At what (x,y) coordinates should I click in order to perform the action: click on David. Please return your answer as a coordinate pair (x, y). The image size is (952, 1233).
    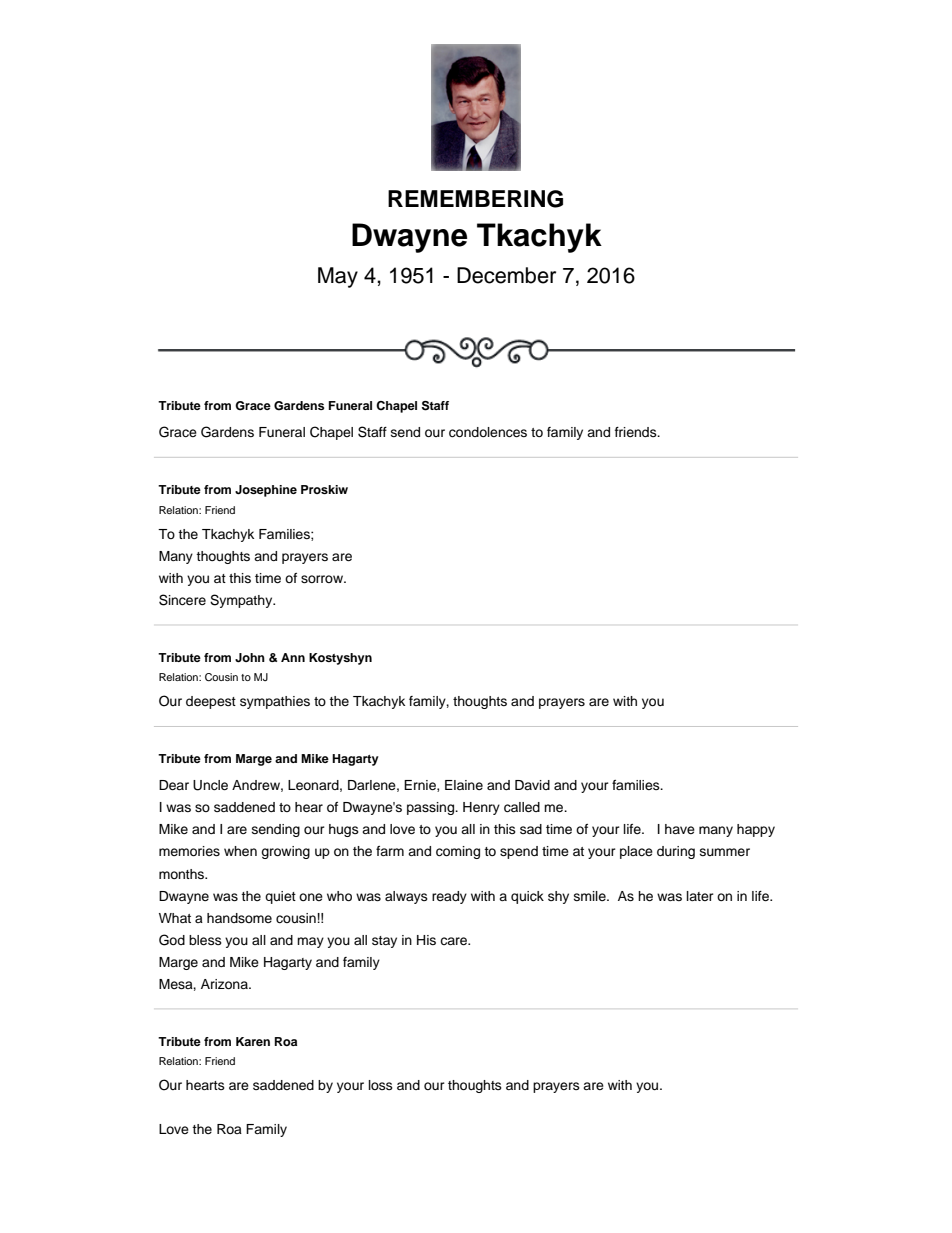
    Looking at the image, I should click on (532, 785).
